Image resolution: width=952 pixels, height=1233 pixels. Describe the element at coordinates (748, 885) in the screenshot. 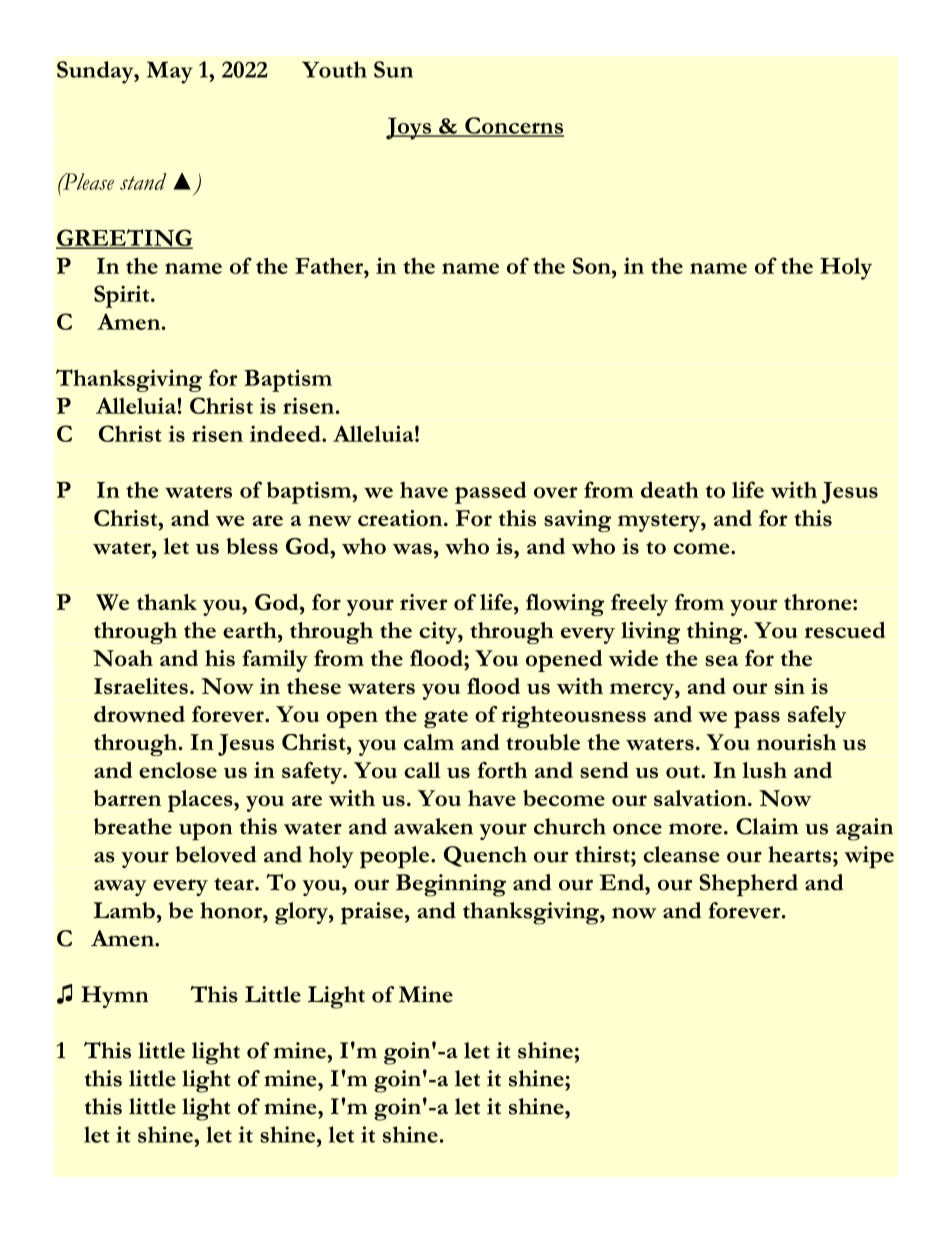

I see `Shepherd` at that location.
